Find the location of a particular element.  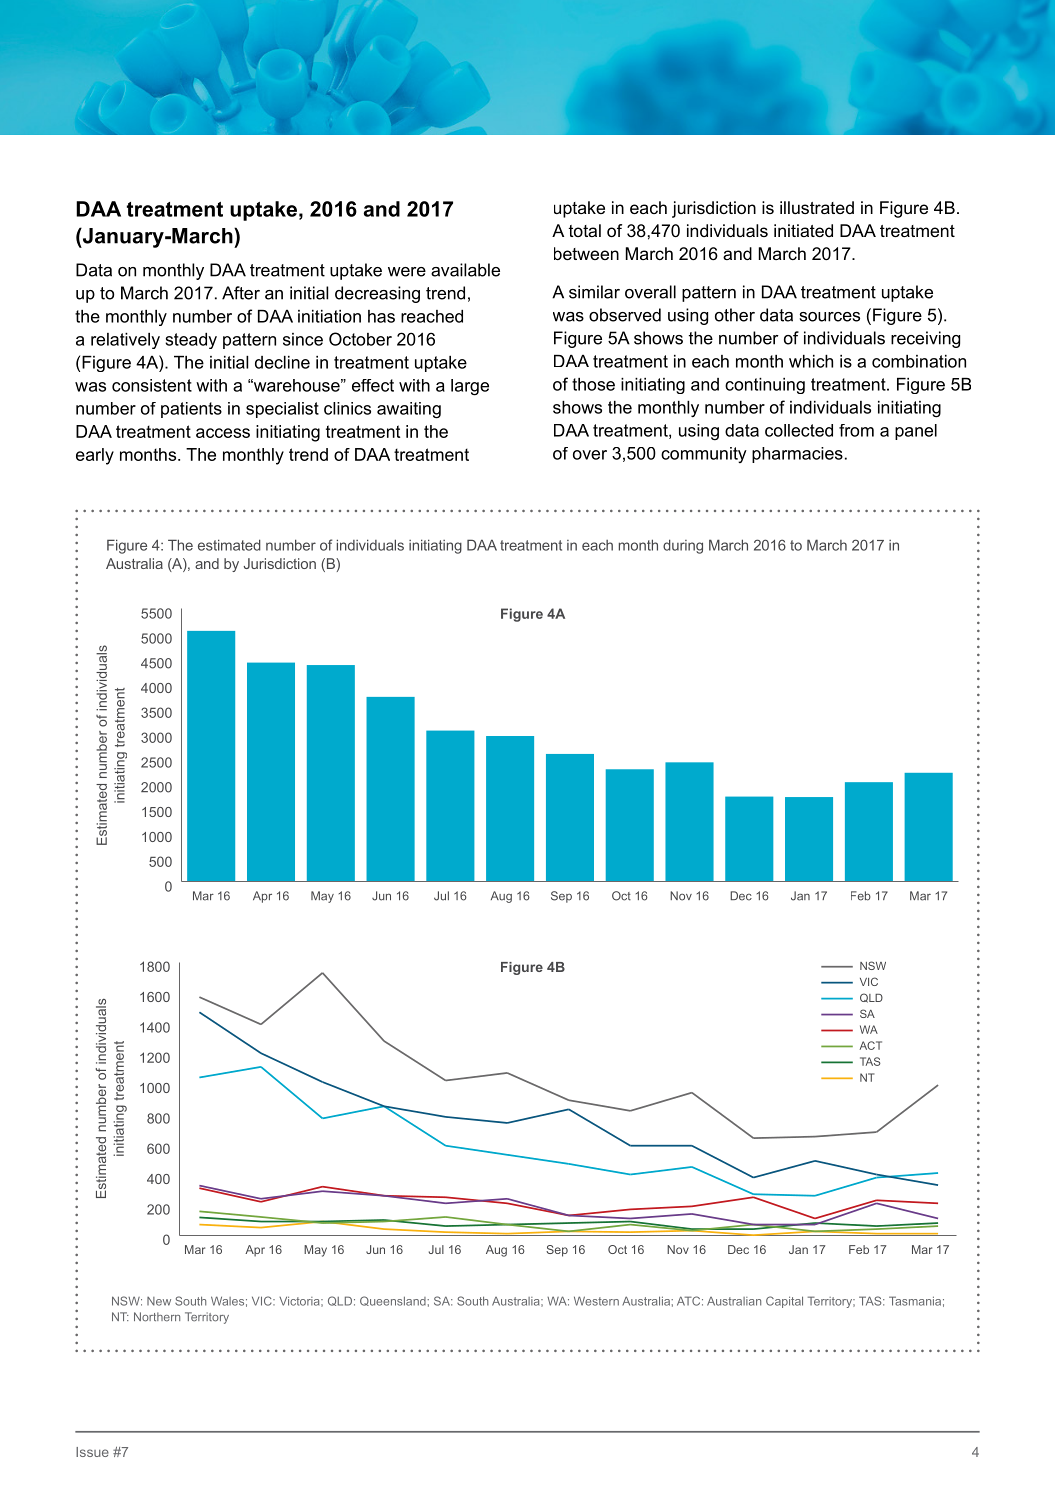

Western is located at coordinates (596, 1301).
